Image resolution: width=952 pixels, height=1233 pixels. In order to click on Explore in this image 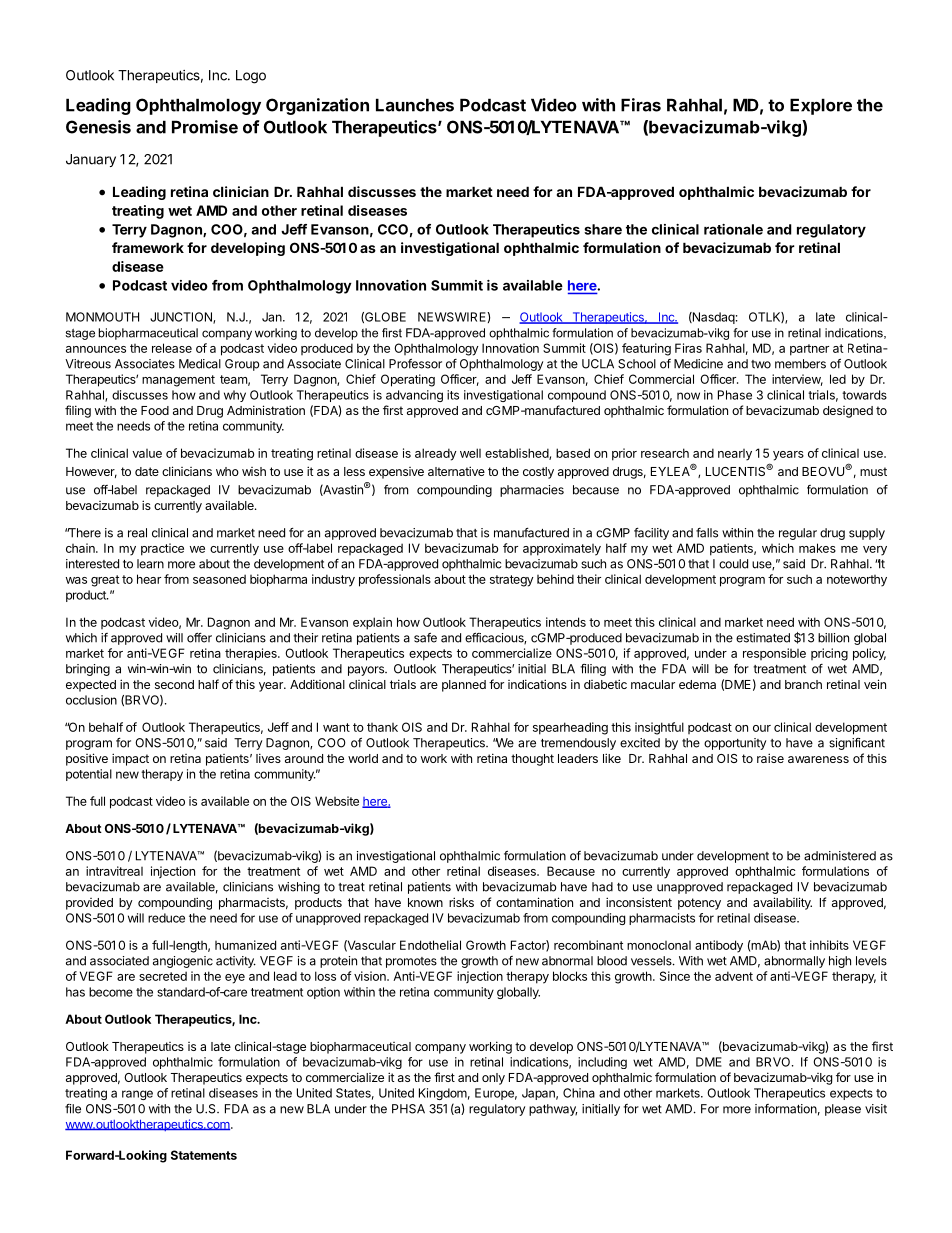, I will do `click(821, 106)`.
